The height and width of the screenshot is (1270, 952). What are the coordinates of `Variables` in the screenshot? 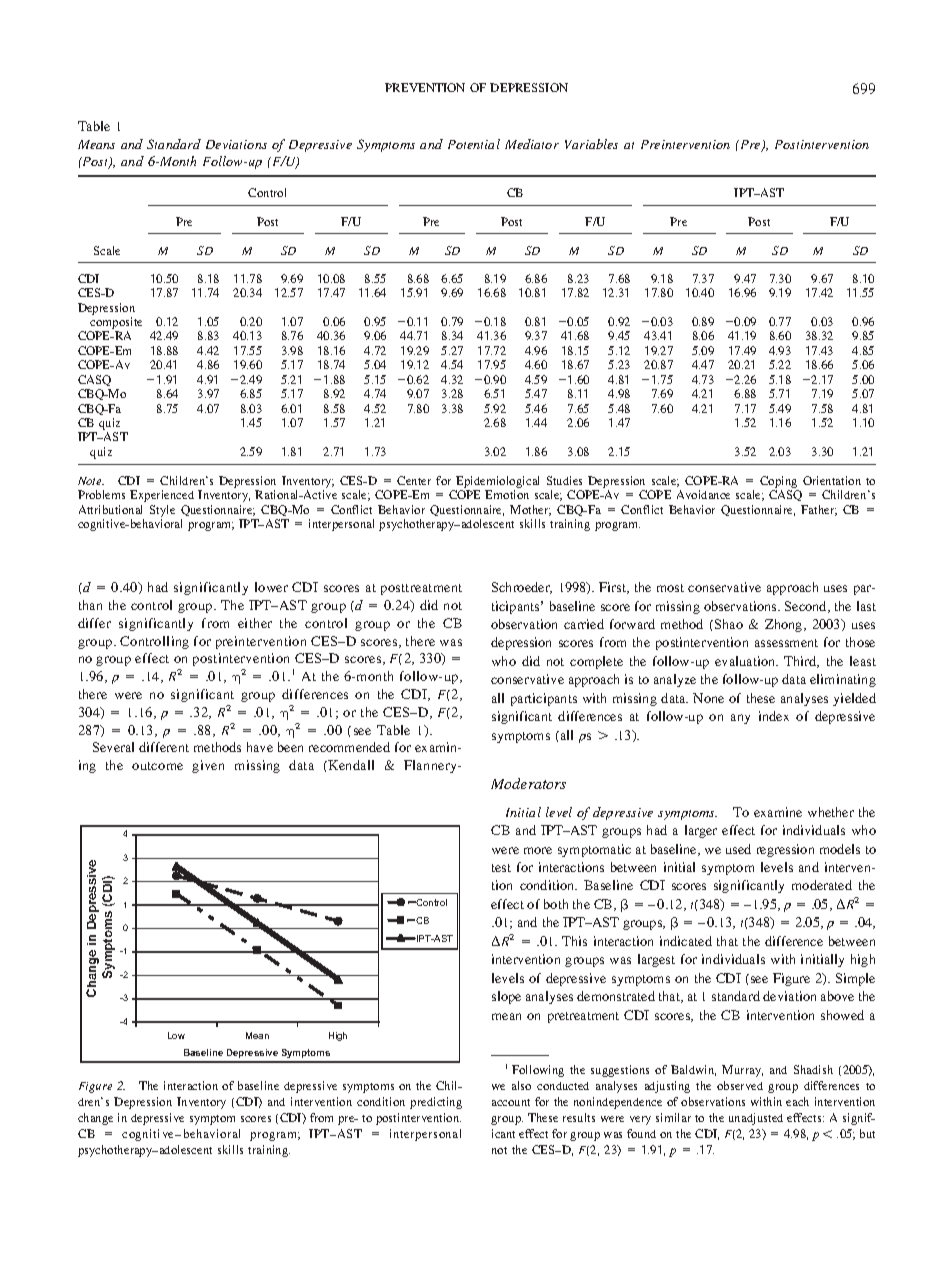 It's located at (591, 144).
